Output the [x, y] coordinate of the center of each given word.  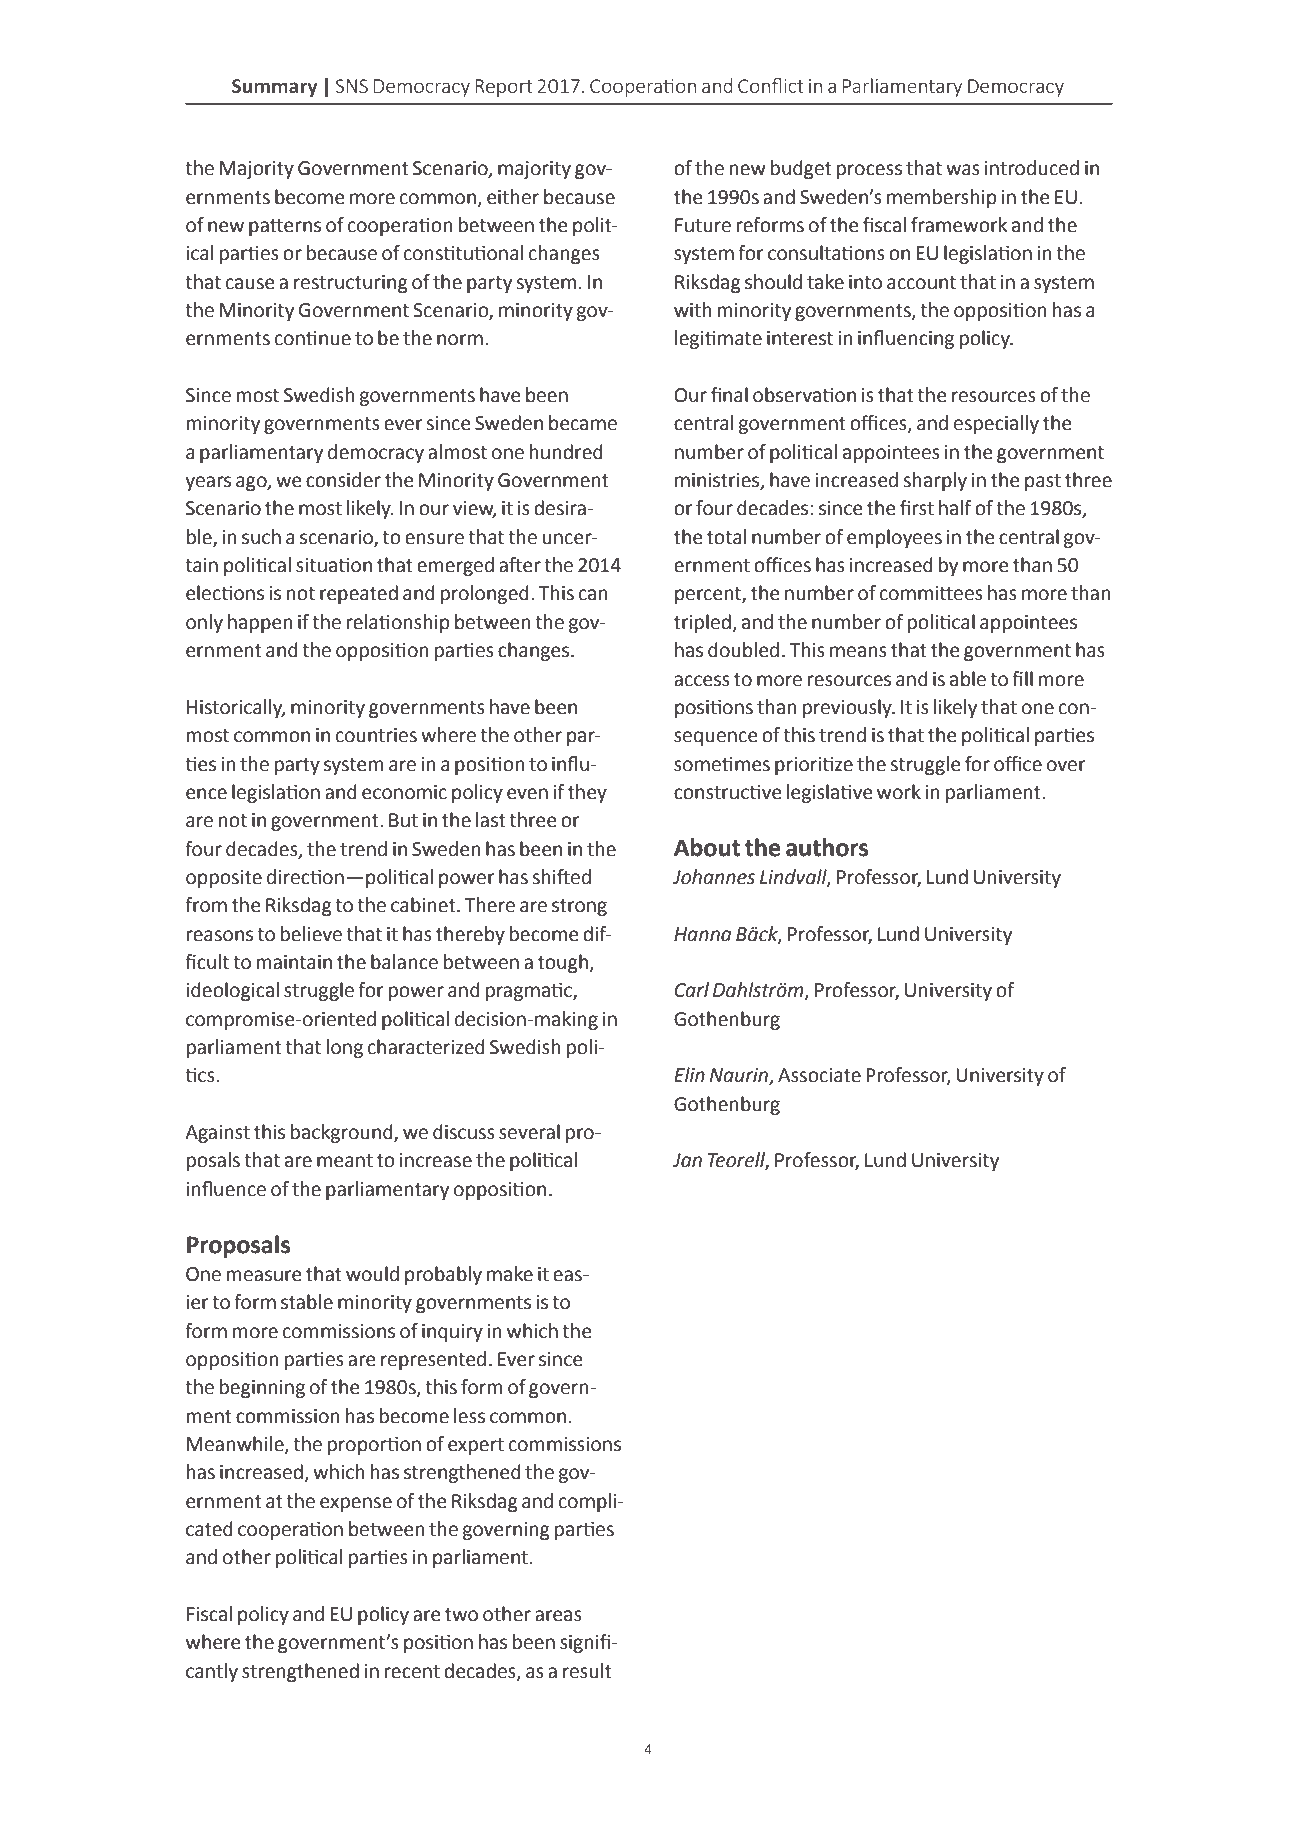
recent [412, 1672]
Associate [819, 1075]
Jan [687, 1160]
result [587, 1671]
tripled [702, 623]
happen [260, 623]
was [963, 170]
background [343, 1133]
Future [703, 225]
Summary [275, 88]
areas [558, 1616]
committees [931, 593]
